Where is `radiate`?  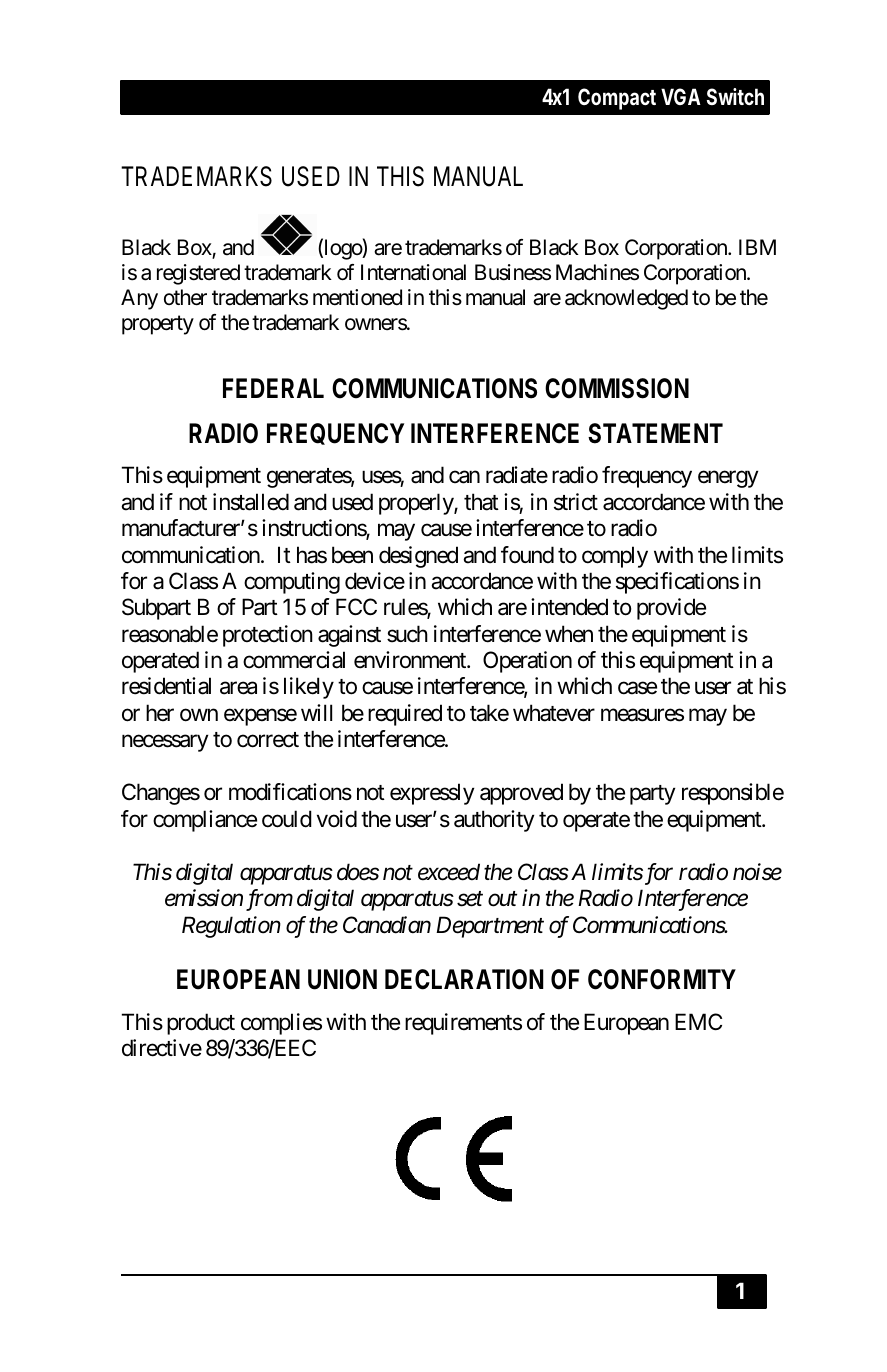 radiate is located at coordinates (517, 475).
